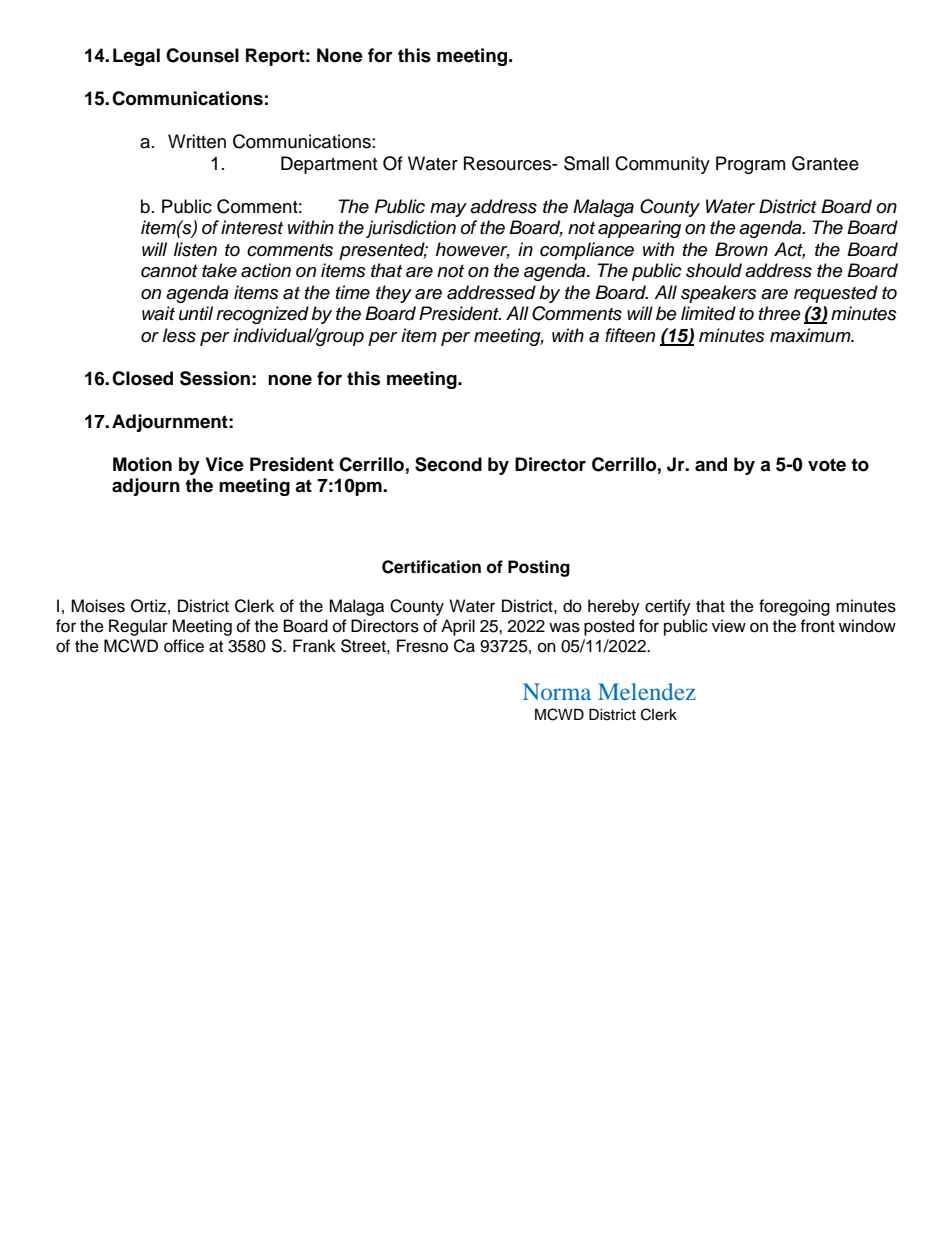  I want to click on Norma, so click(557, 691).
